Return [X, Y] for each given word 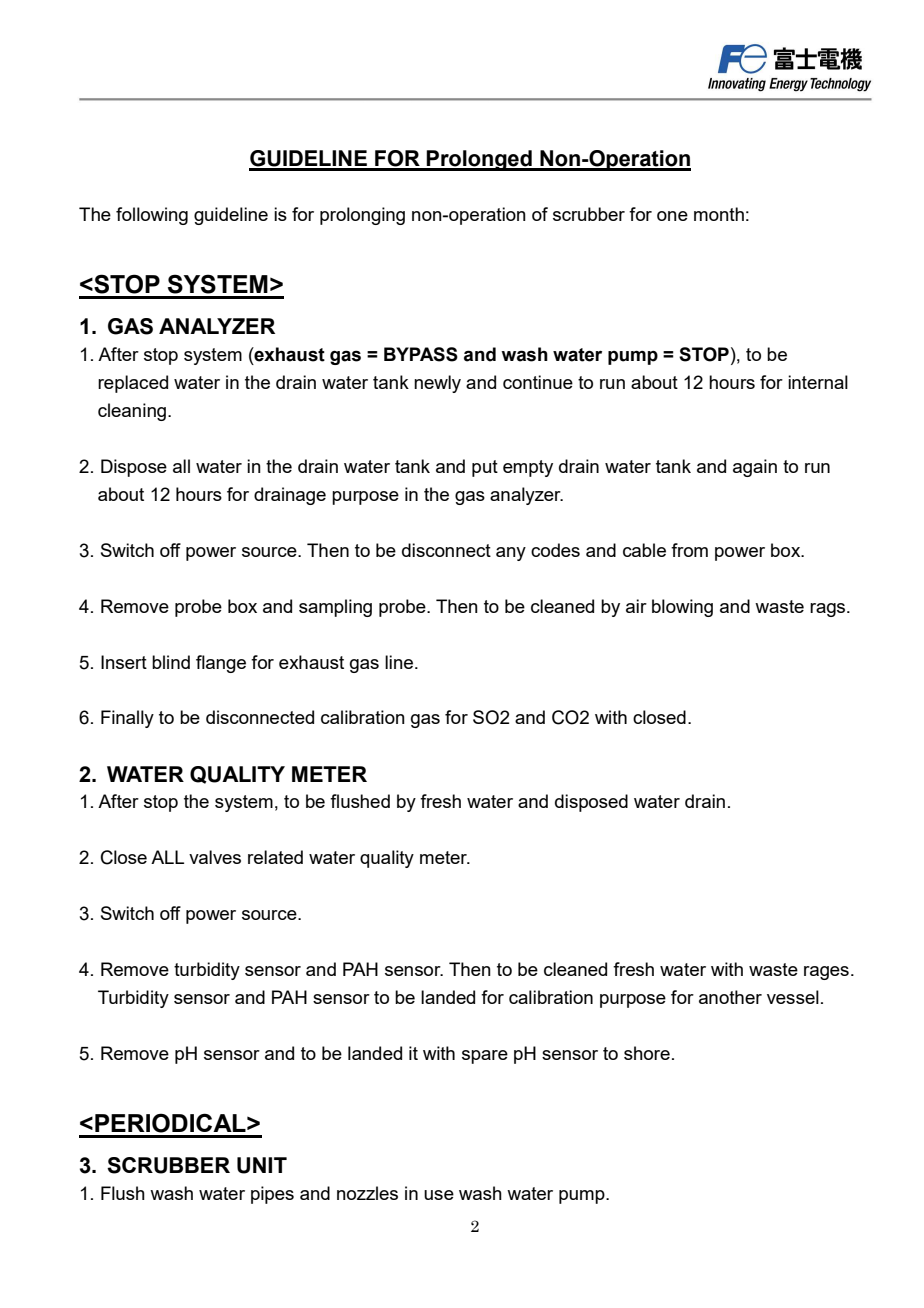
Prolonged [479, 160]
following [152, 216]
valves [215, 857]
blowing [682, 608]
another [730, 997]
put [485, 468]
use [439, 1195]
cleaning [133, 412]
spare [485, 1057]
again [755, 468]
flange [221, 664]
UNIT [262, 1165]
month [719, 214]
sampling [335, 608]
